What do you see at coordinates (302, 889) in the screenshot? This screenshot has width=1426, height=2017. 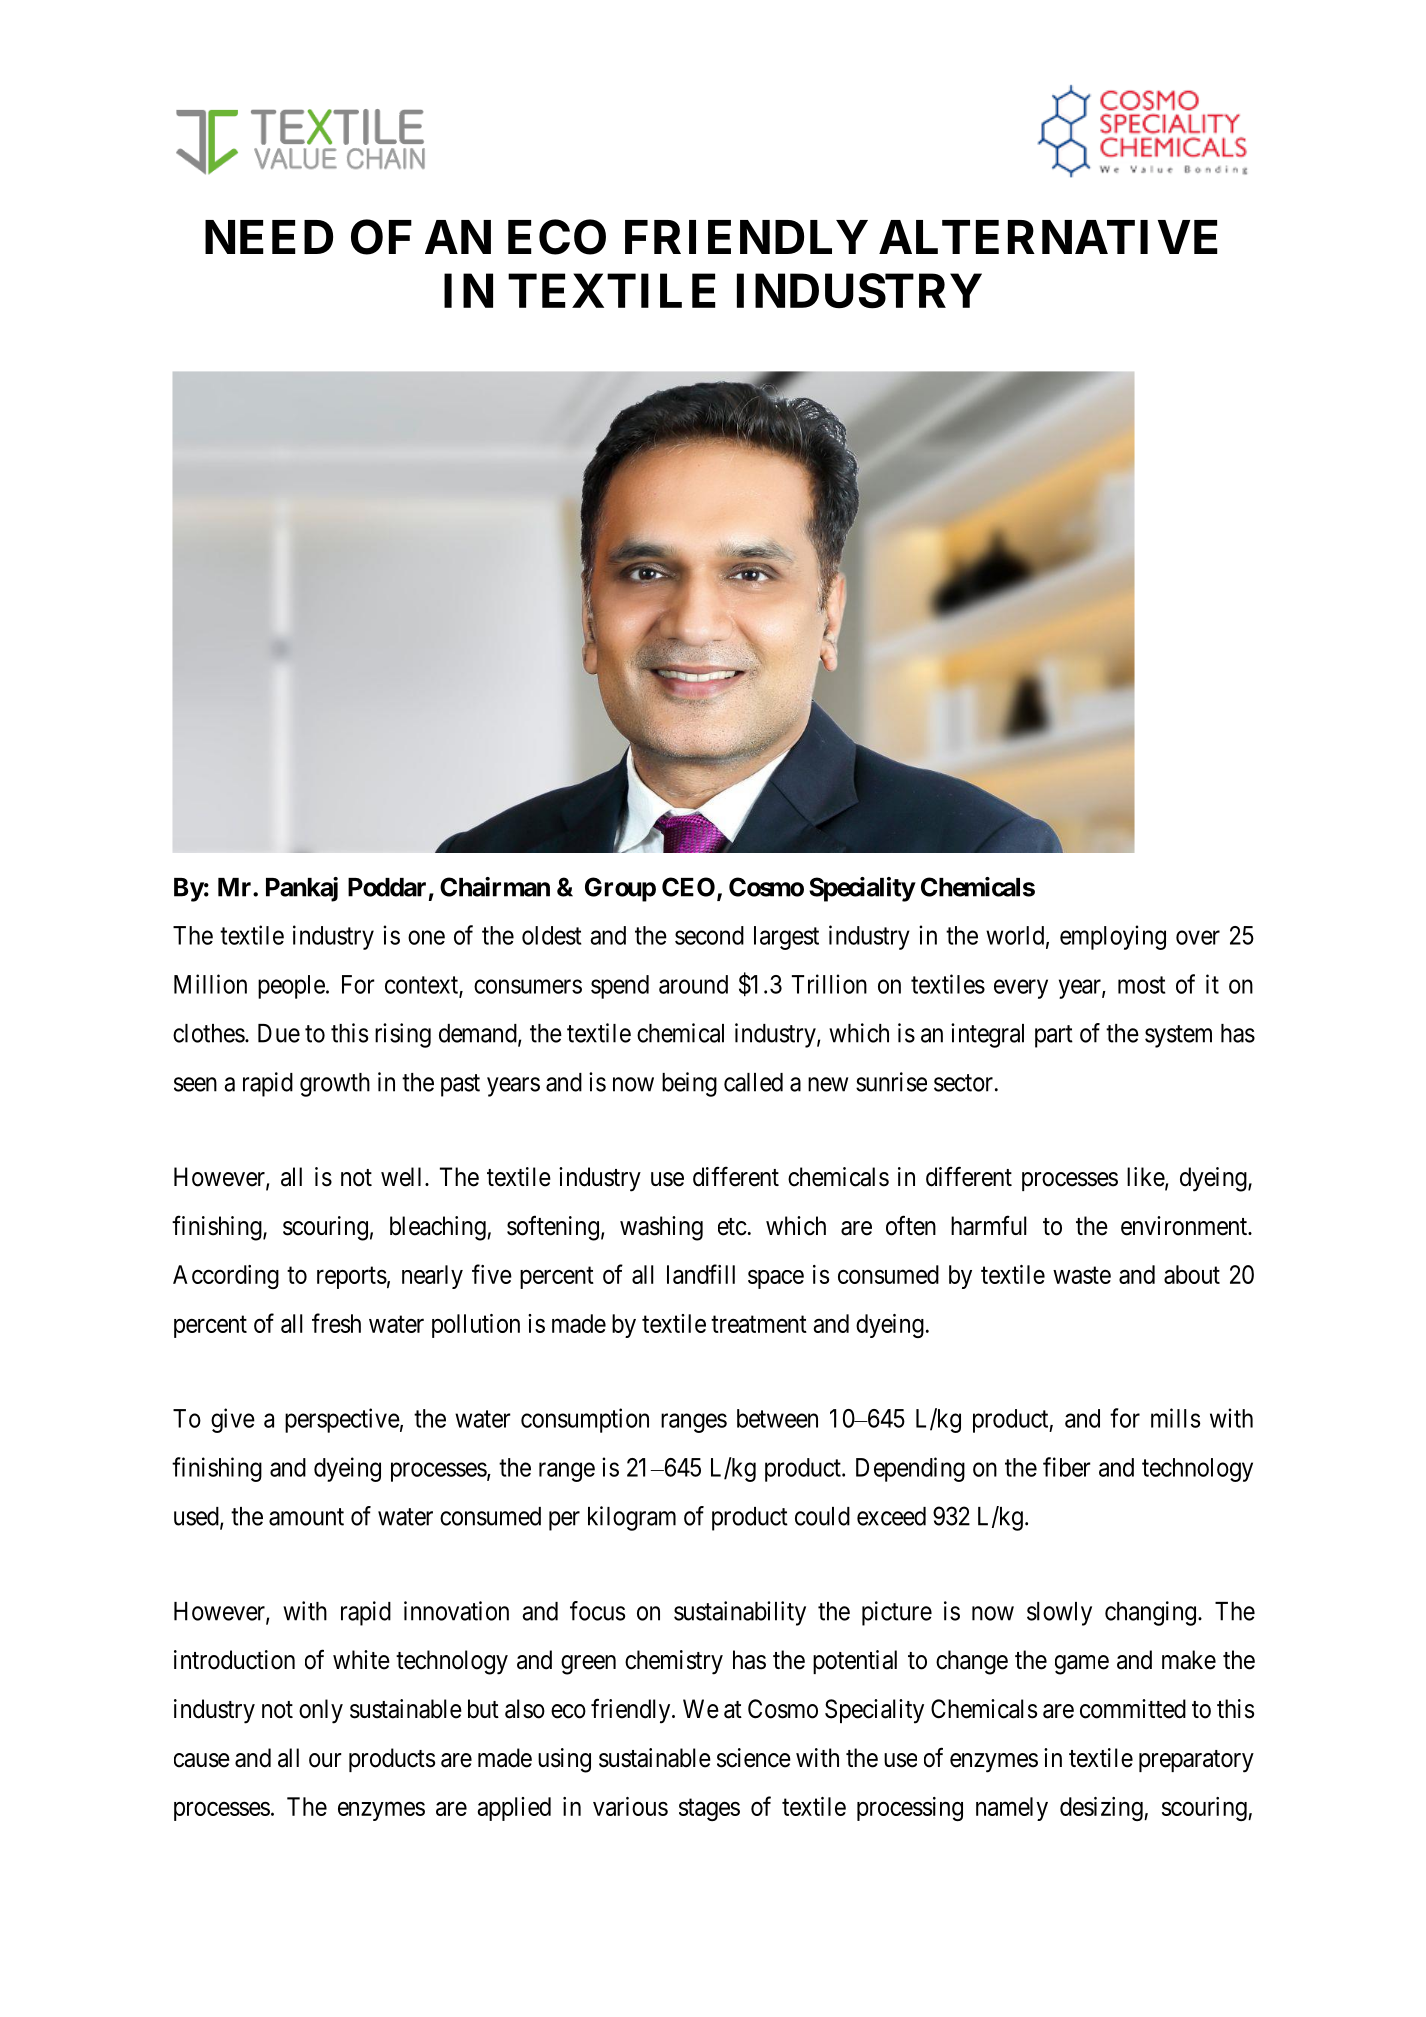 I see `Pankaj` at bounding box center [302, 889].
